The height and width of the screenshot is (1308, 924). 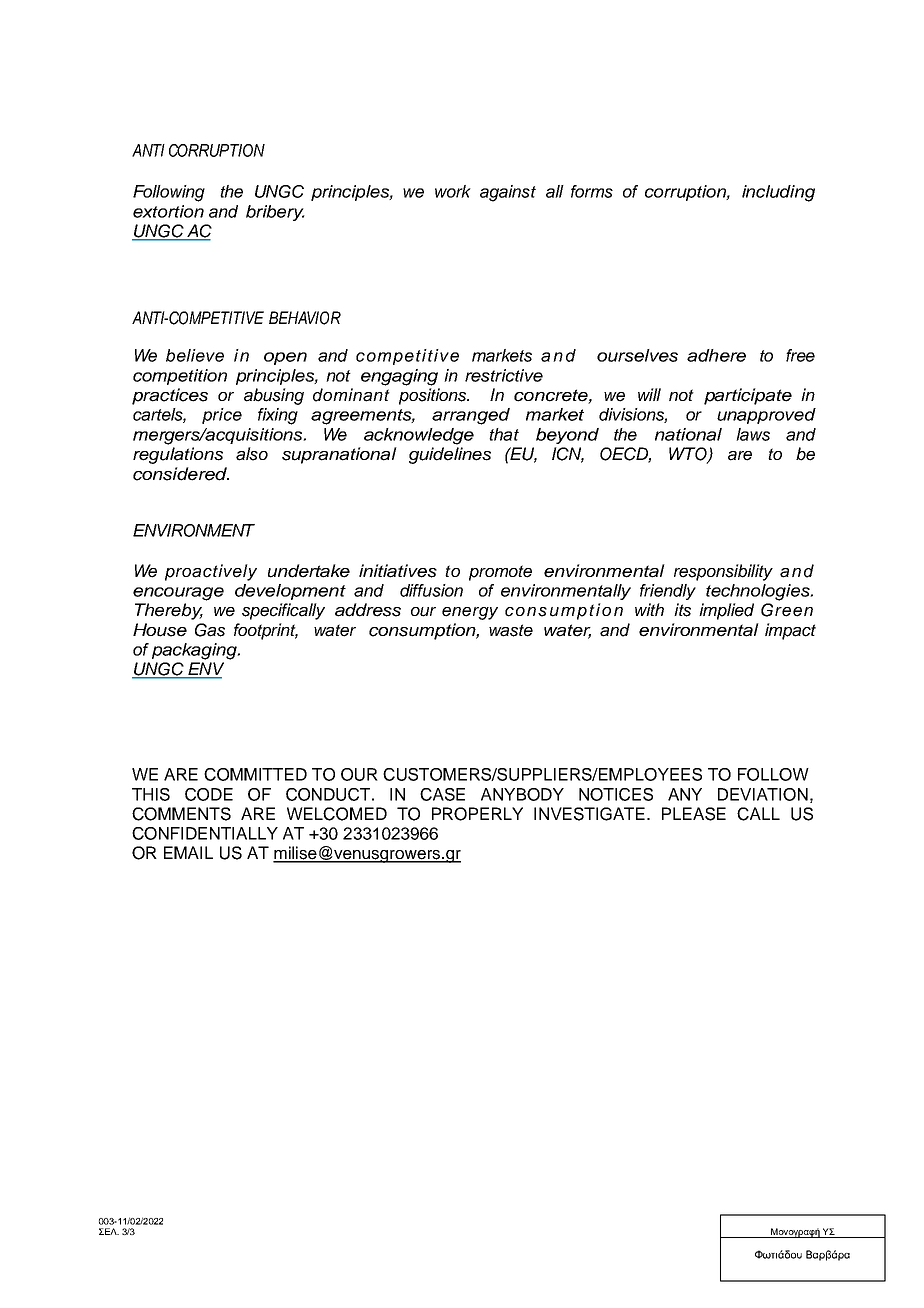 What do you see at coordinates (470, 613) in the screenshot?
I see `energy` at bounding box center [470, 613].
